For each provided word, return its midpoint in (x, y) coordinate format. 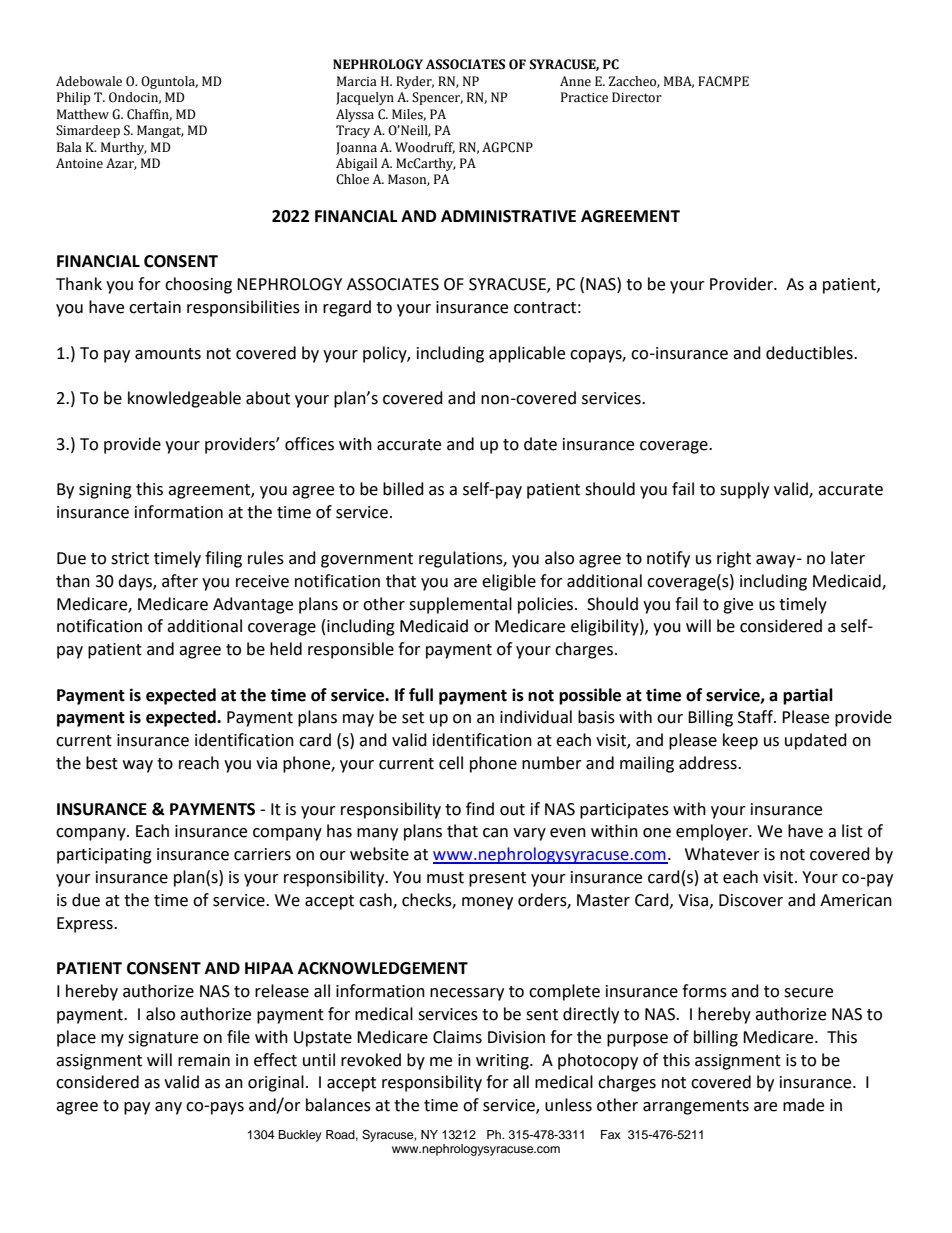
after (180, 581)
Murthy (124, 148)
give (738, 606)
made (803, 1105)
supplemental (460, 605)
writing (503, 1062)
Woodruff (425, 148)
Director (637, 97)
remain (204, 1060)
